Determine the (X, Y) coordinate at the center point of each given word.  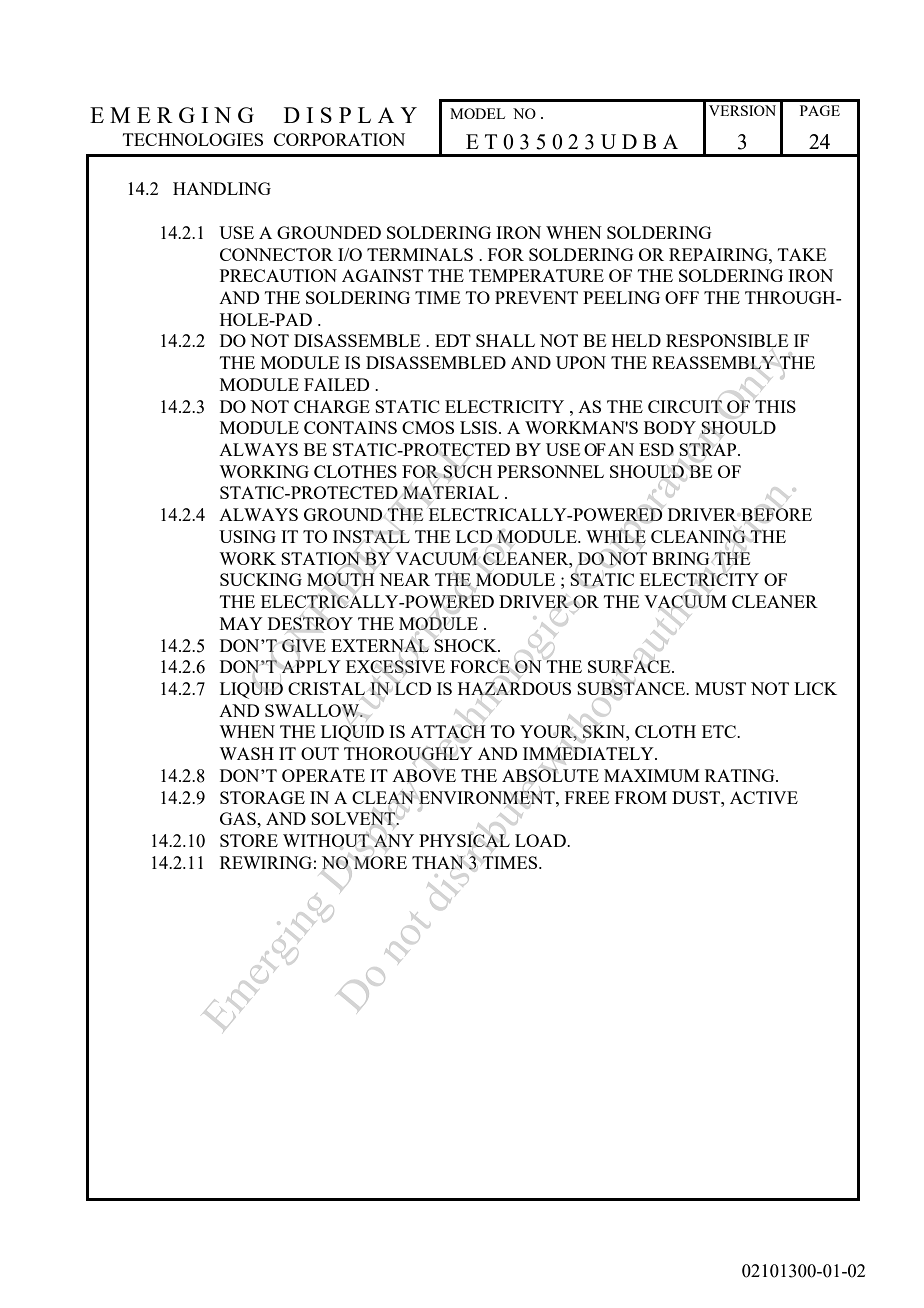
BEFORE (776, 514)
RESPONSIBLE (727, 340)
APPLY (311, 666)
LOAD (541, 840)
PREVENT (536, 297)
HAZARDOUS (514, 688)
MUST (720, 688)
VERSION (742, 110)
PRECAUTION (278, 275)
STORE (249, 840)
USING (247, 536)
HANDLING (222, 188)
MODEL (477, 113)
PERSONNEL (550, 471)
